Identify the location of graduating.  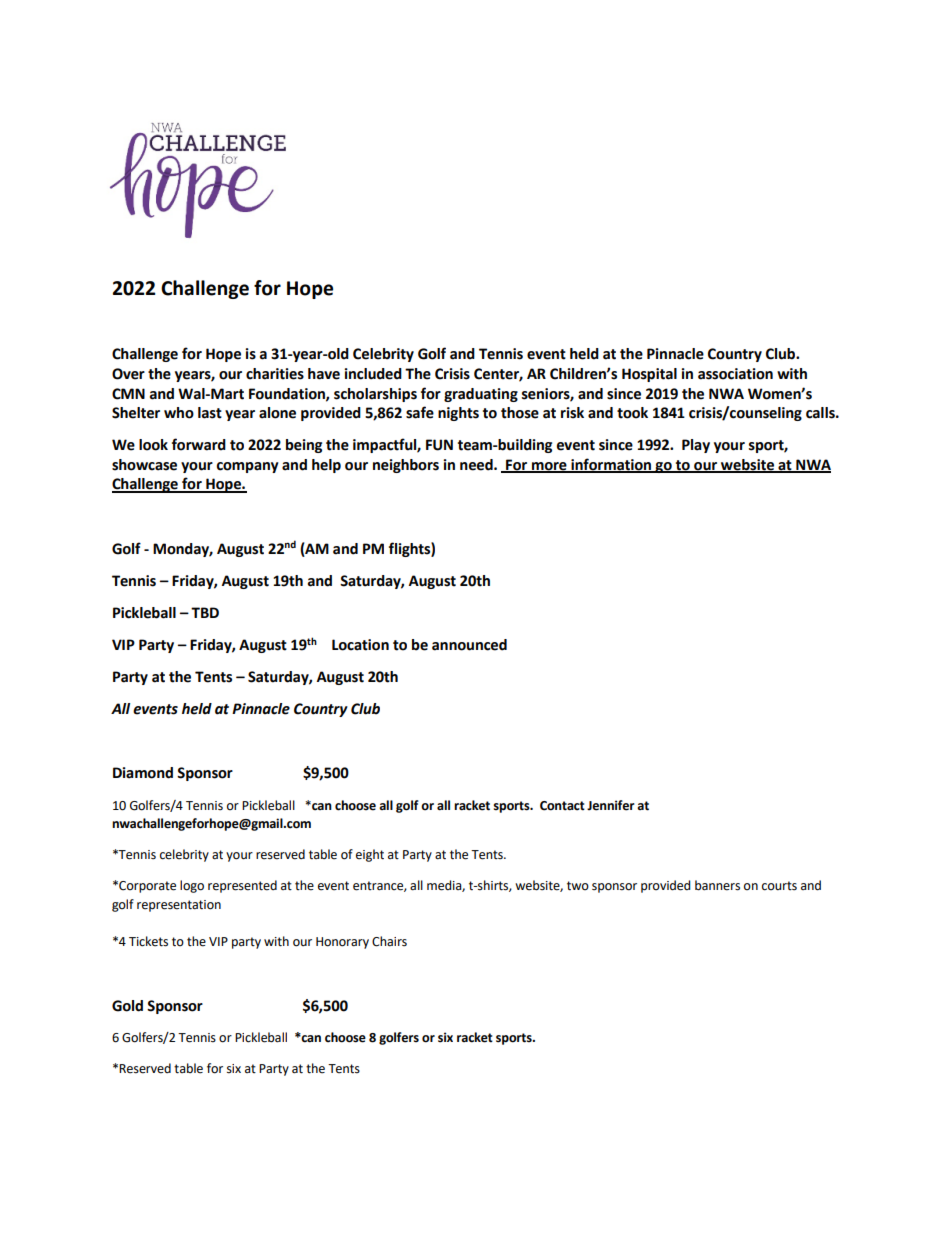
(481, 395).
